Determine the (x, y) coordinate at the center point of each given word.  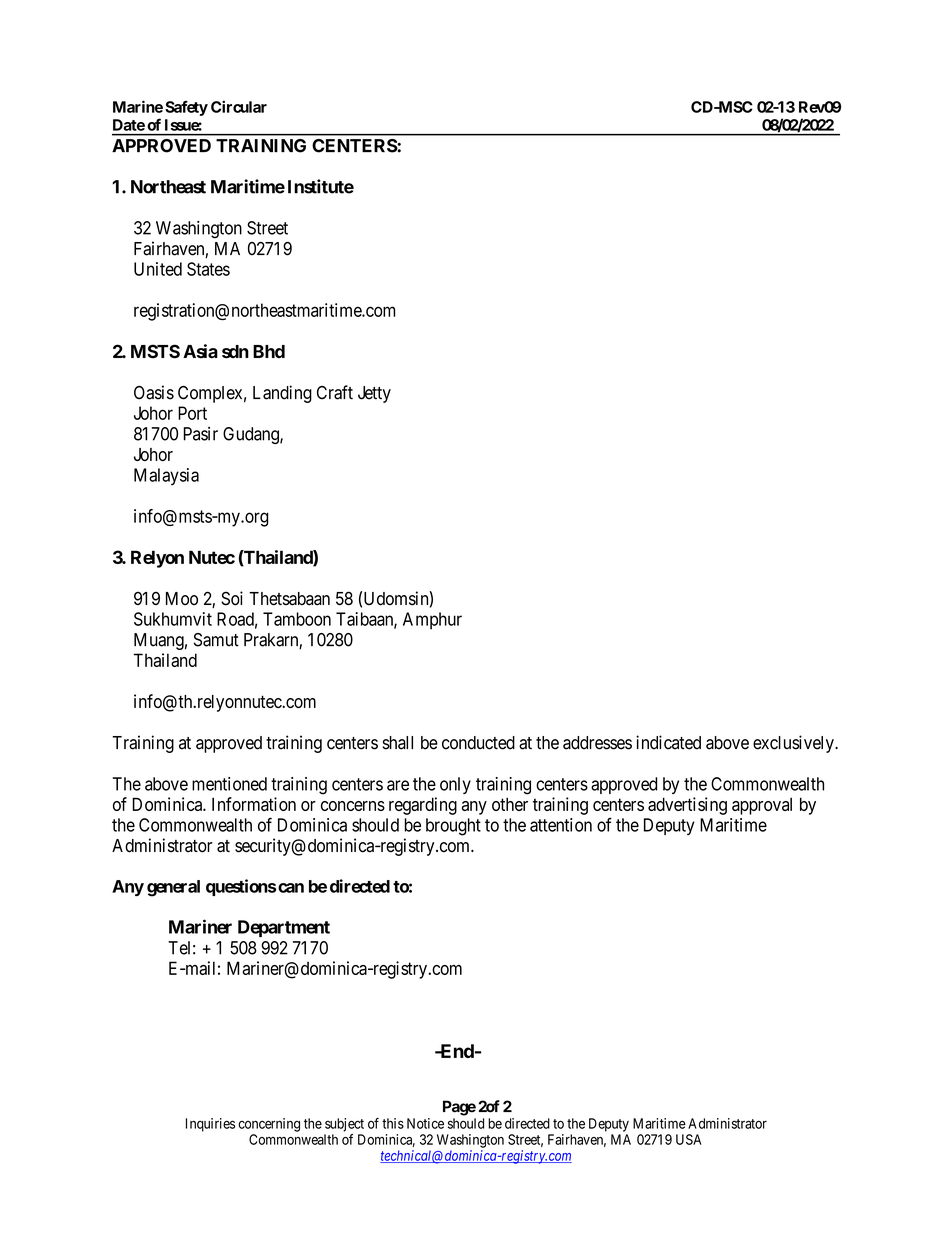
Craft (335, 392)
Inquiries (210, 1125)
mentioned (229, 784)
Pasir (200, 434)
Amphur (432, 621)
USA (689, 1139)
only (455, 785)
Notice (425, 1123)
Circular (239, 106)
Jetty (374, 394)
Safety (186, 108)
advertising (687, 806)
